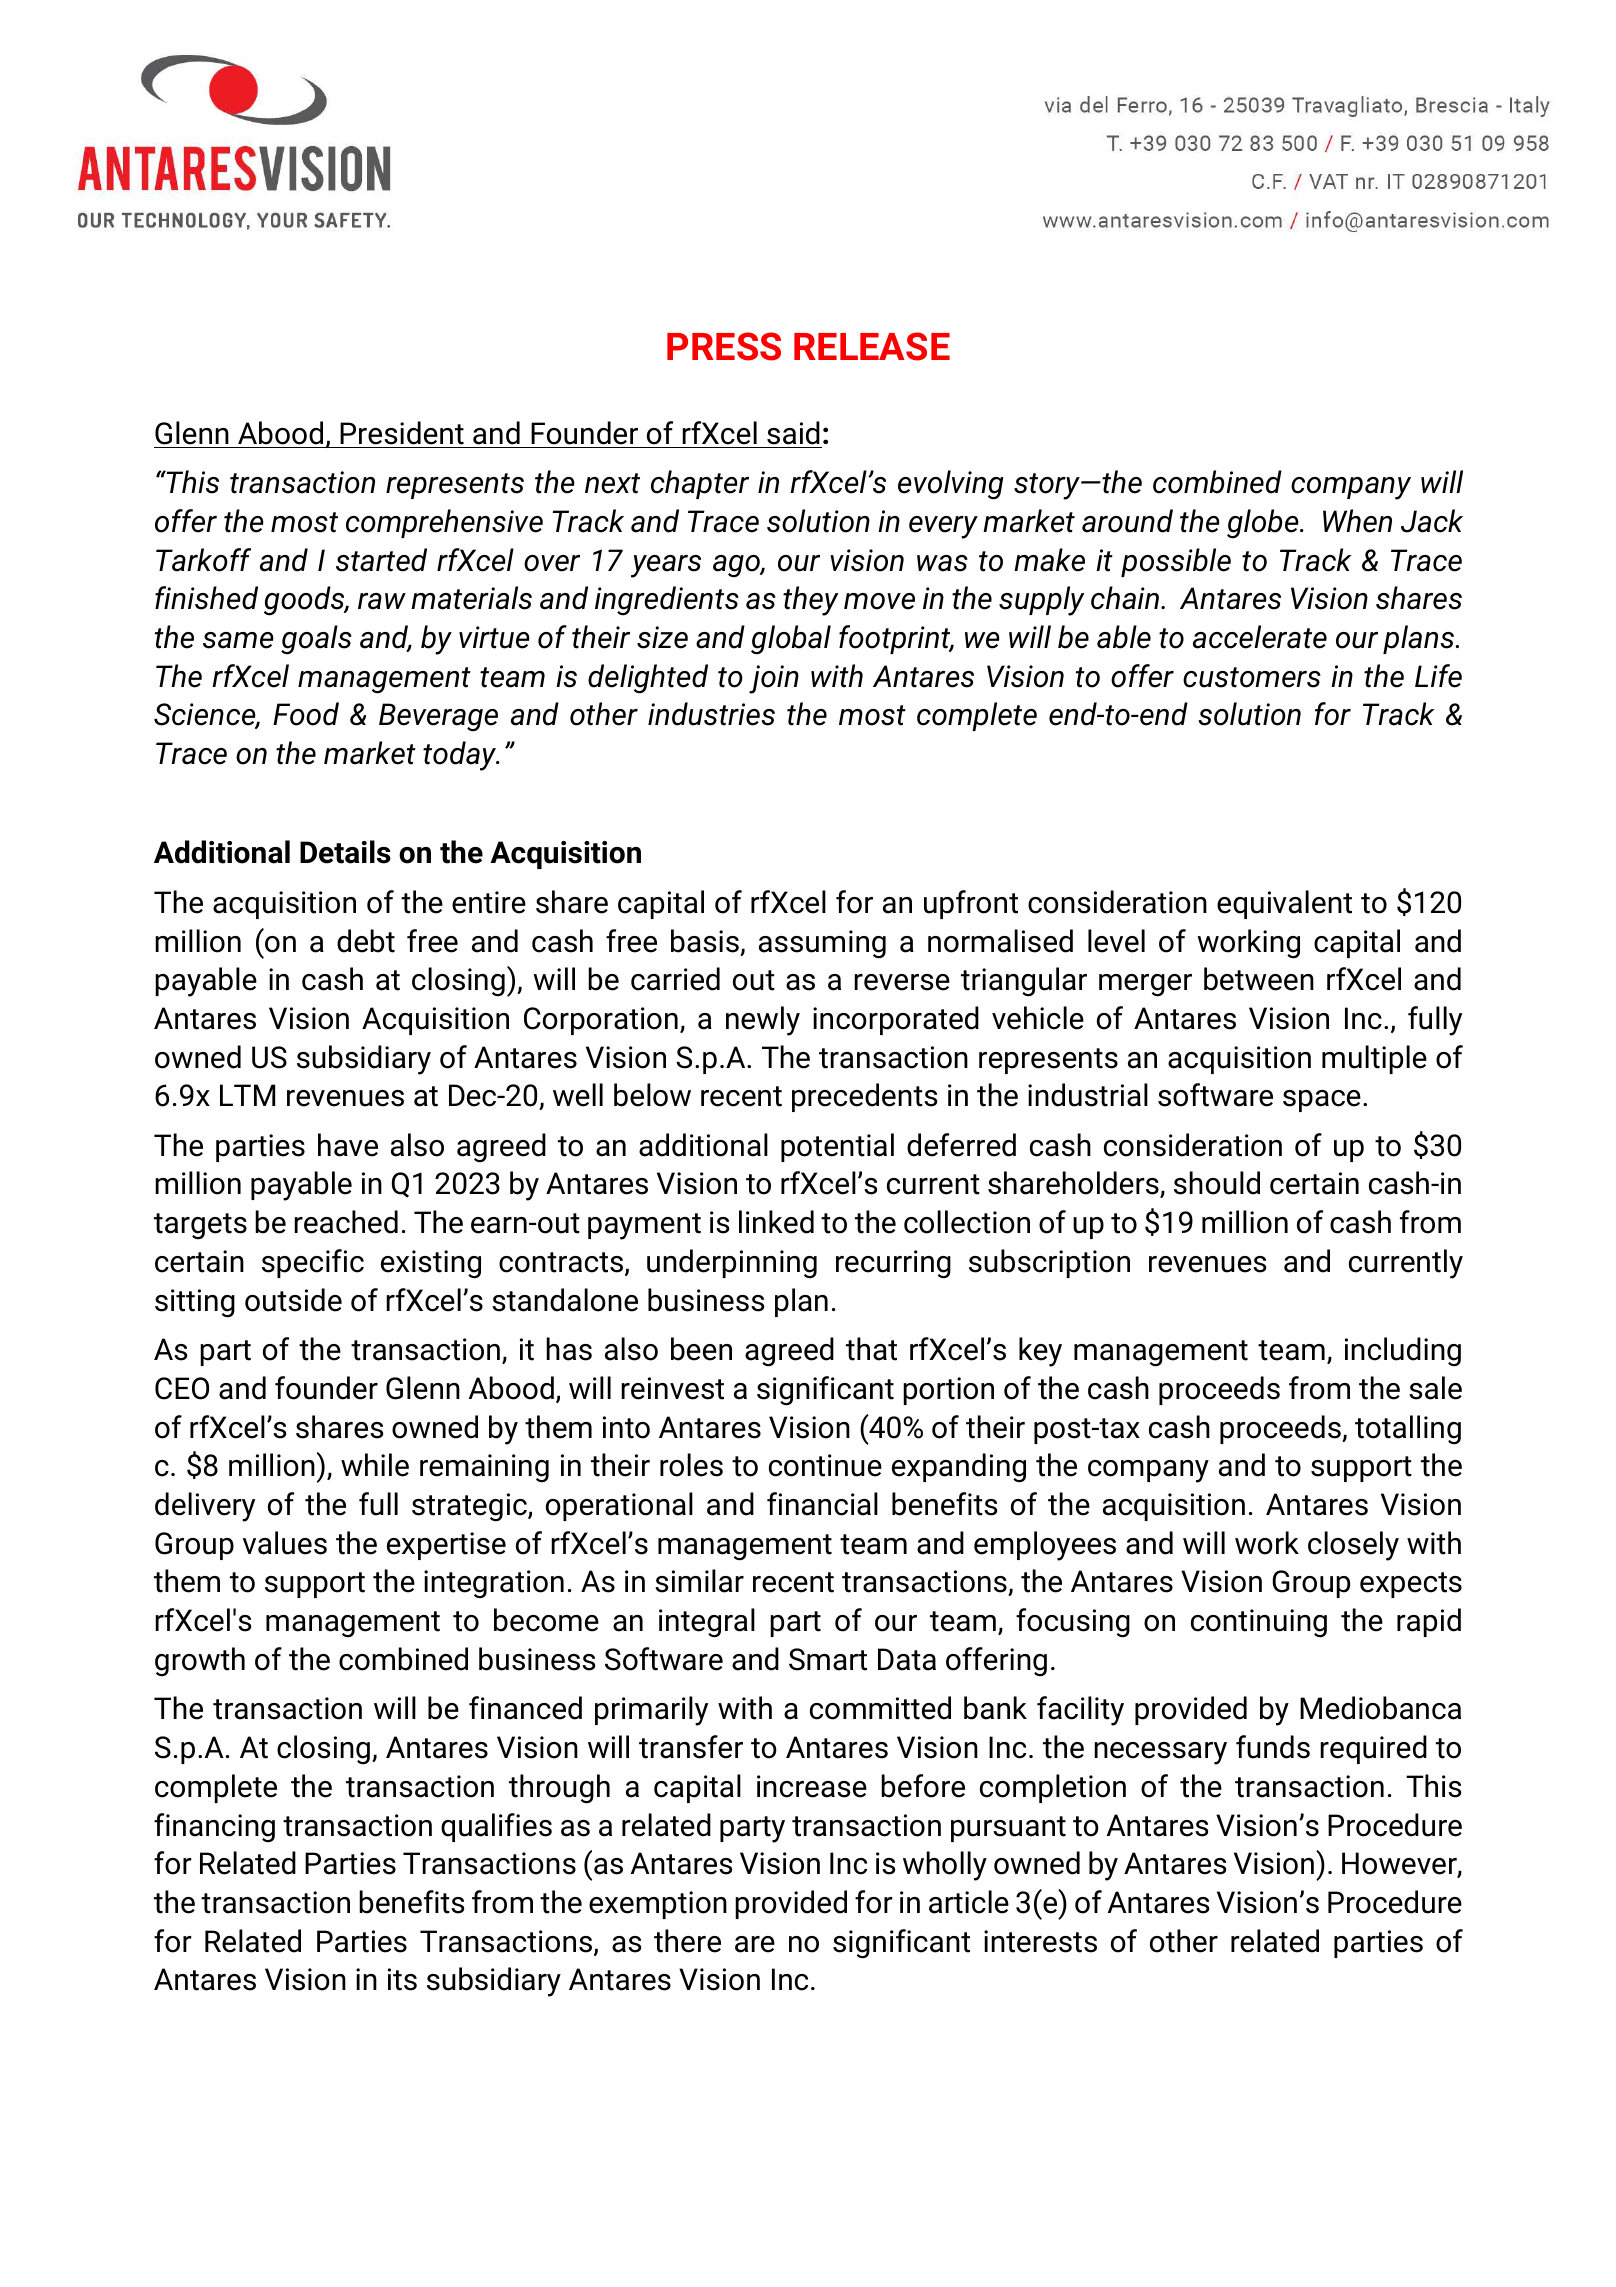  I want to click on space, so click(1322, 1101).
